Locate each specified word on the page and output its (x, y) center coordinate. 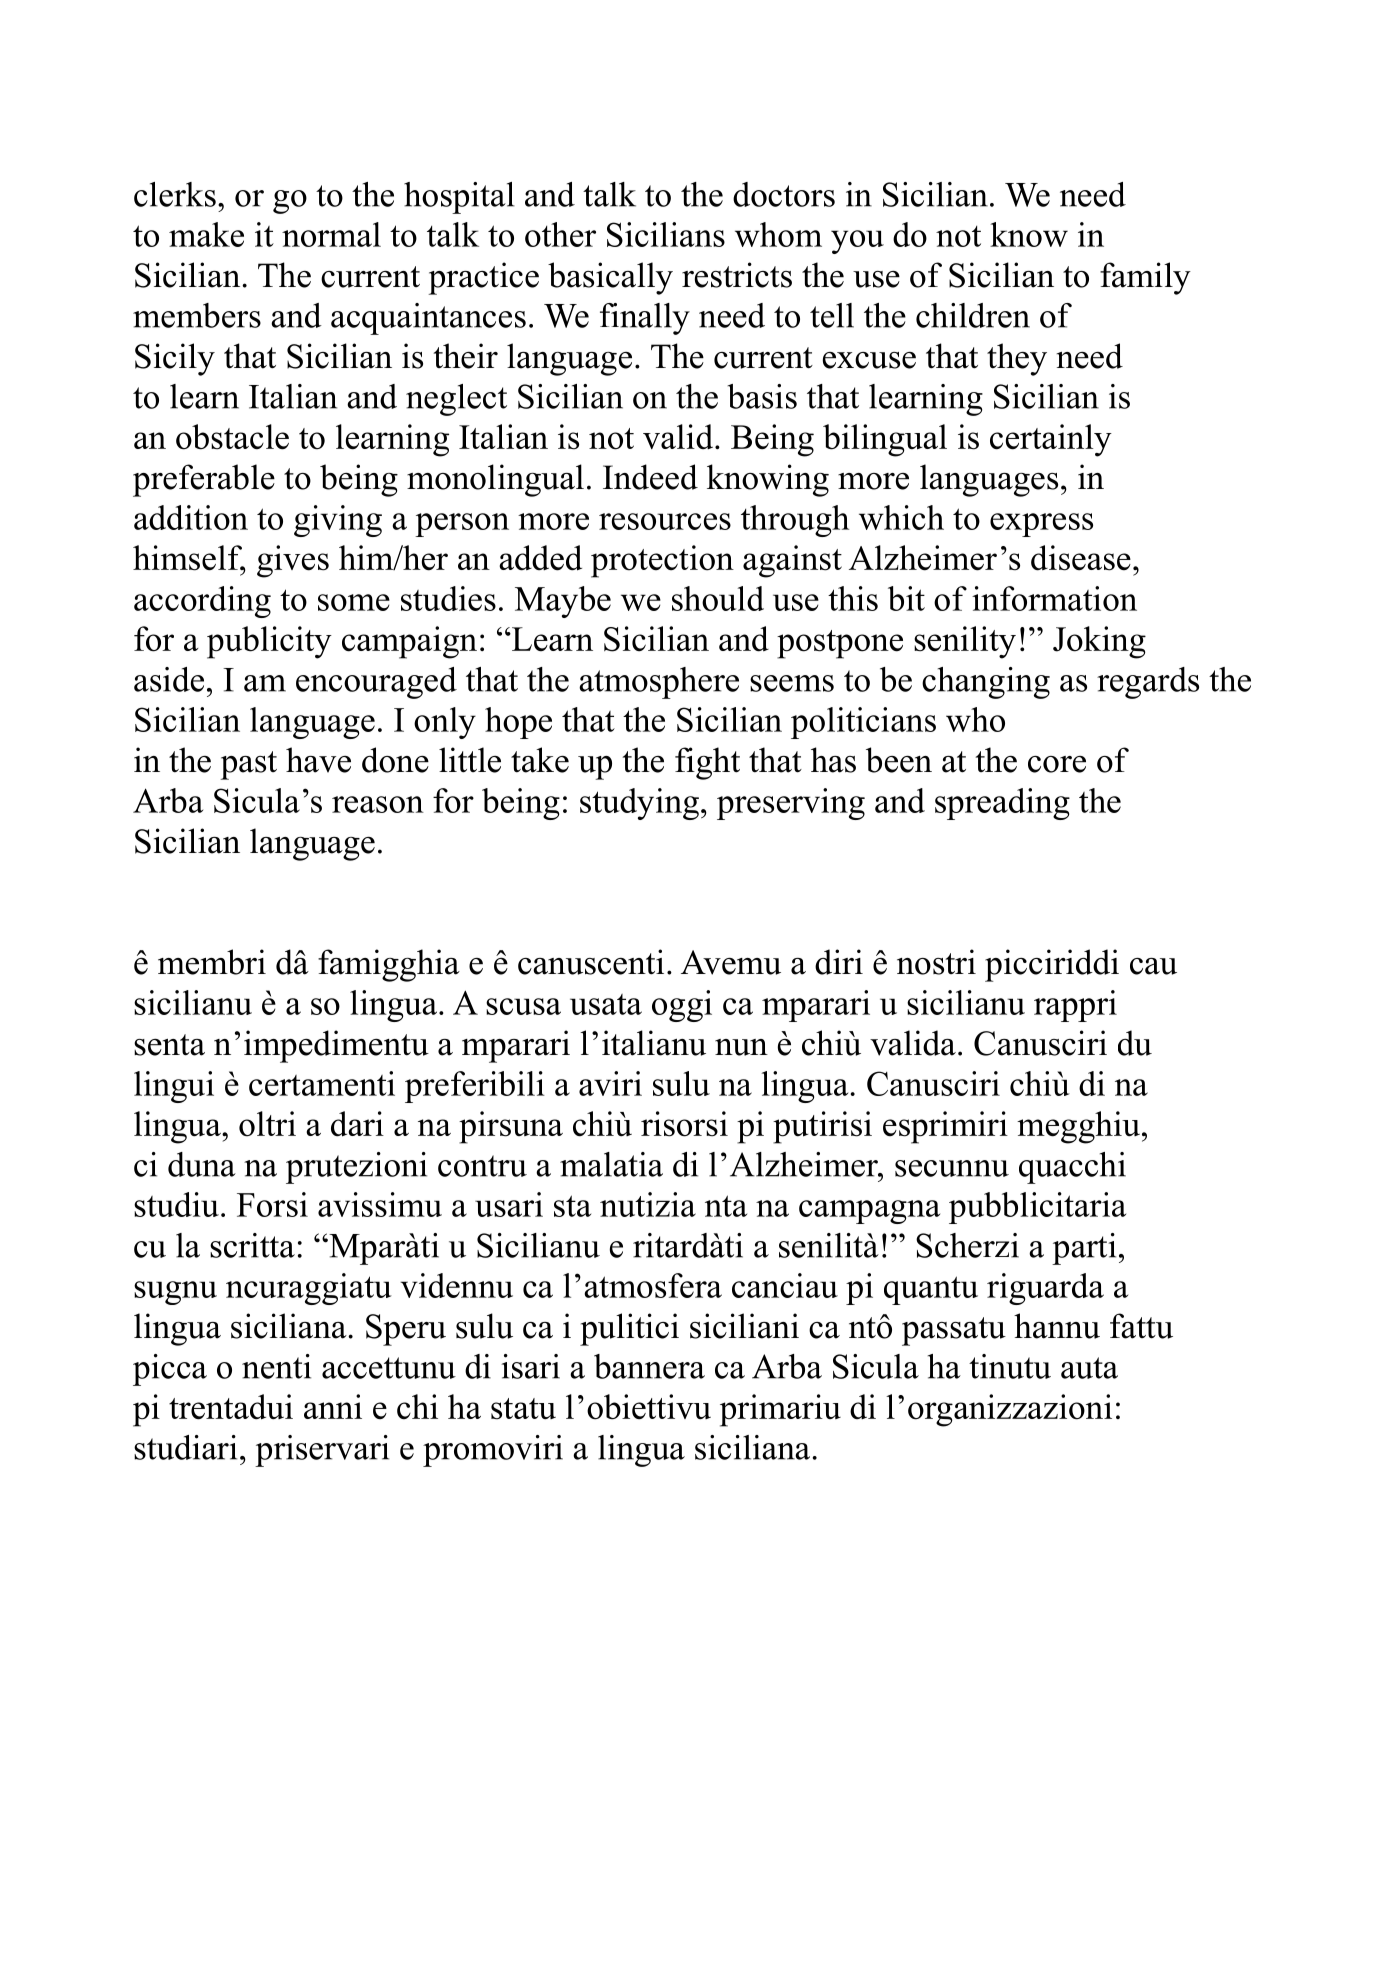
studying (639, 804)
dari (357, 1124)
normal (331, 234)
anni (333, 1406)
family (1145, 278)
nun (741, 1047)
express (1041, 525)
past (248, 765)
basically (610, 278)
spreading (1002, 804)
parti (1084, 1249)
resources (665, 521)
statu (523, 1409)
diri (839, 962)
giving (338, 521)
